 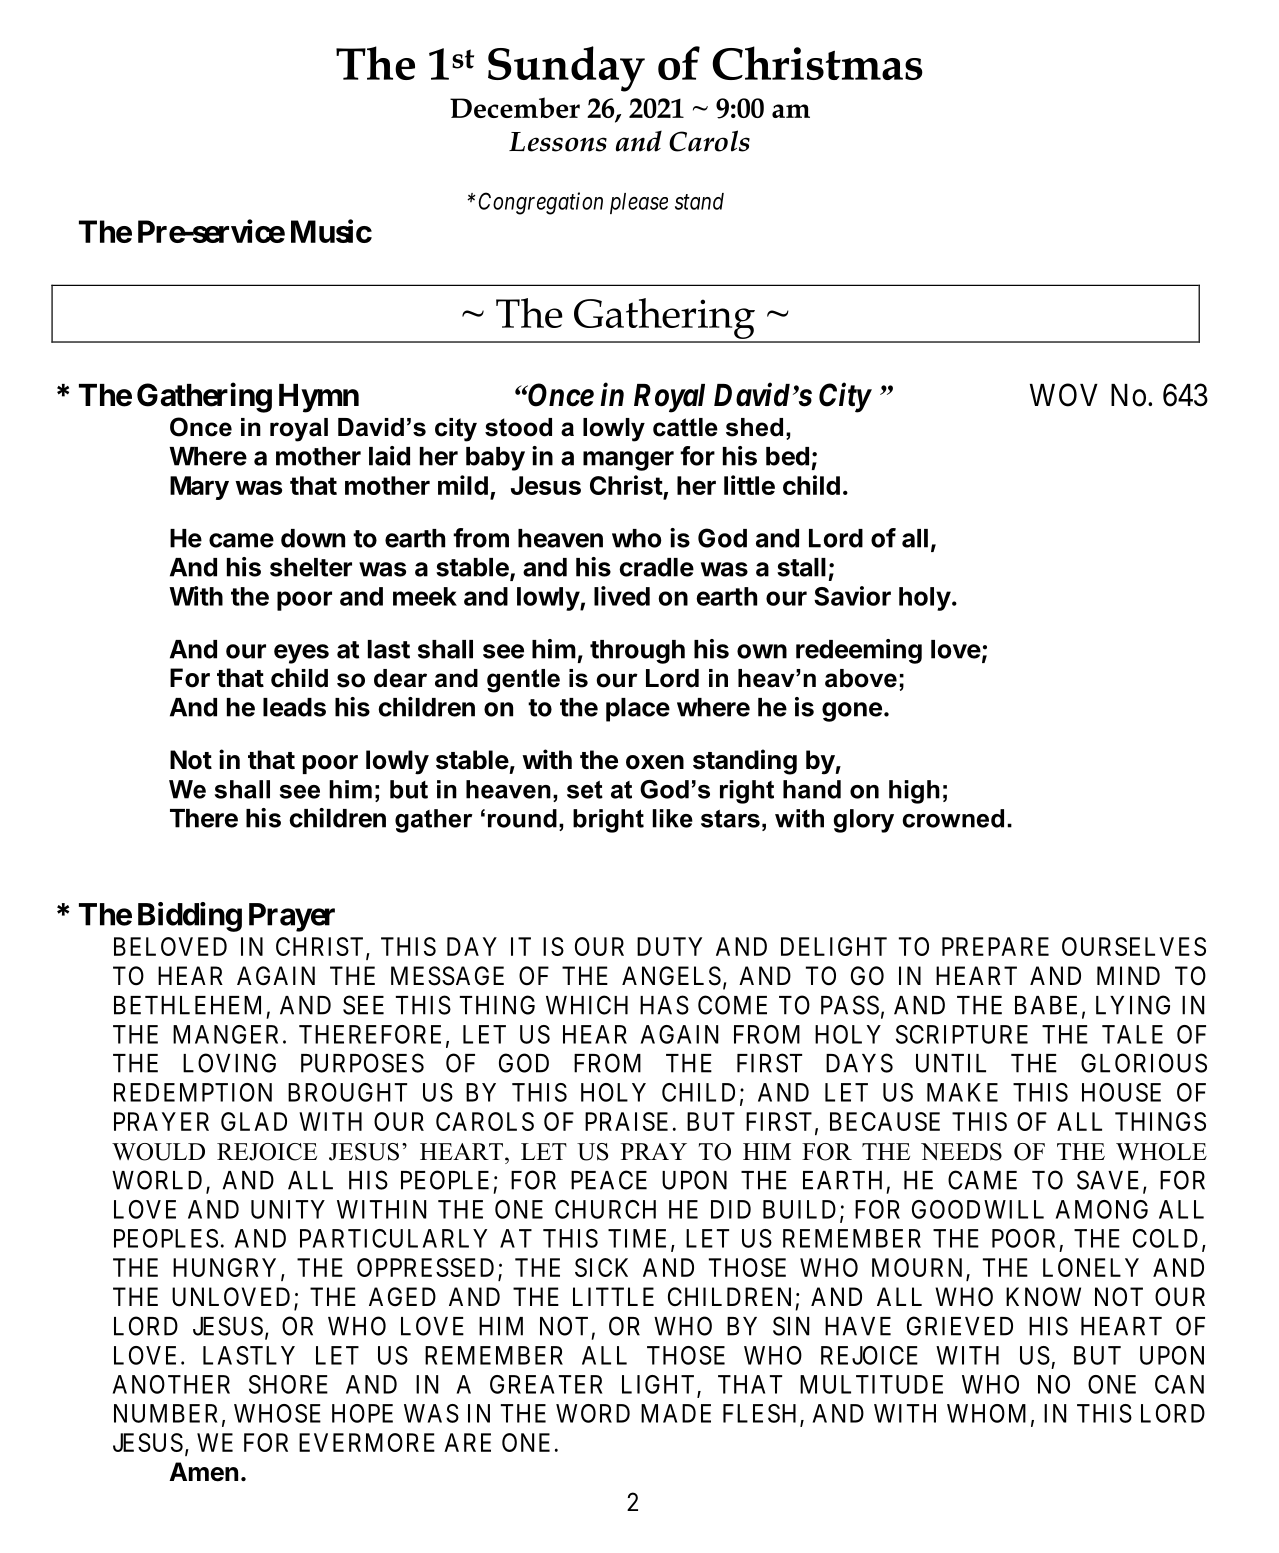 I want to click on December, so click(x=515, y=107).
